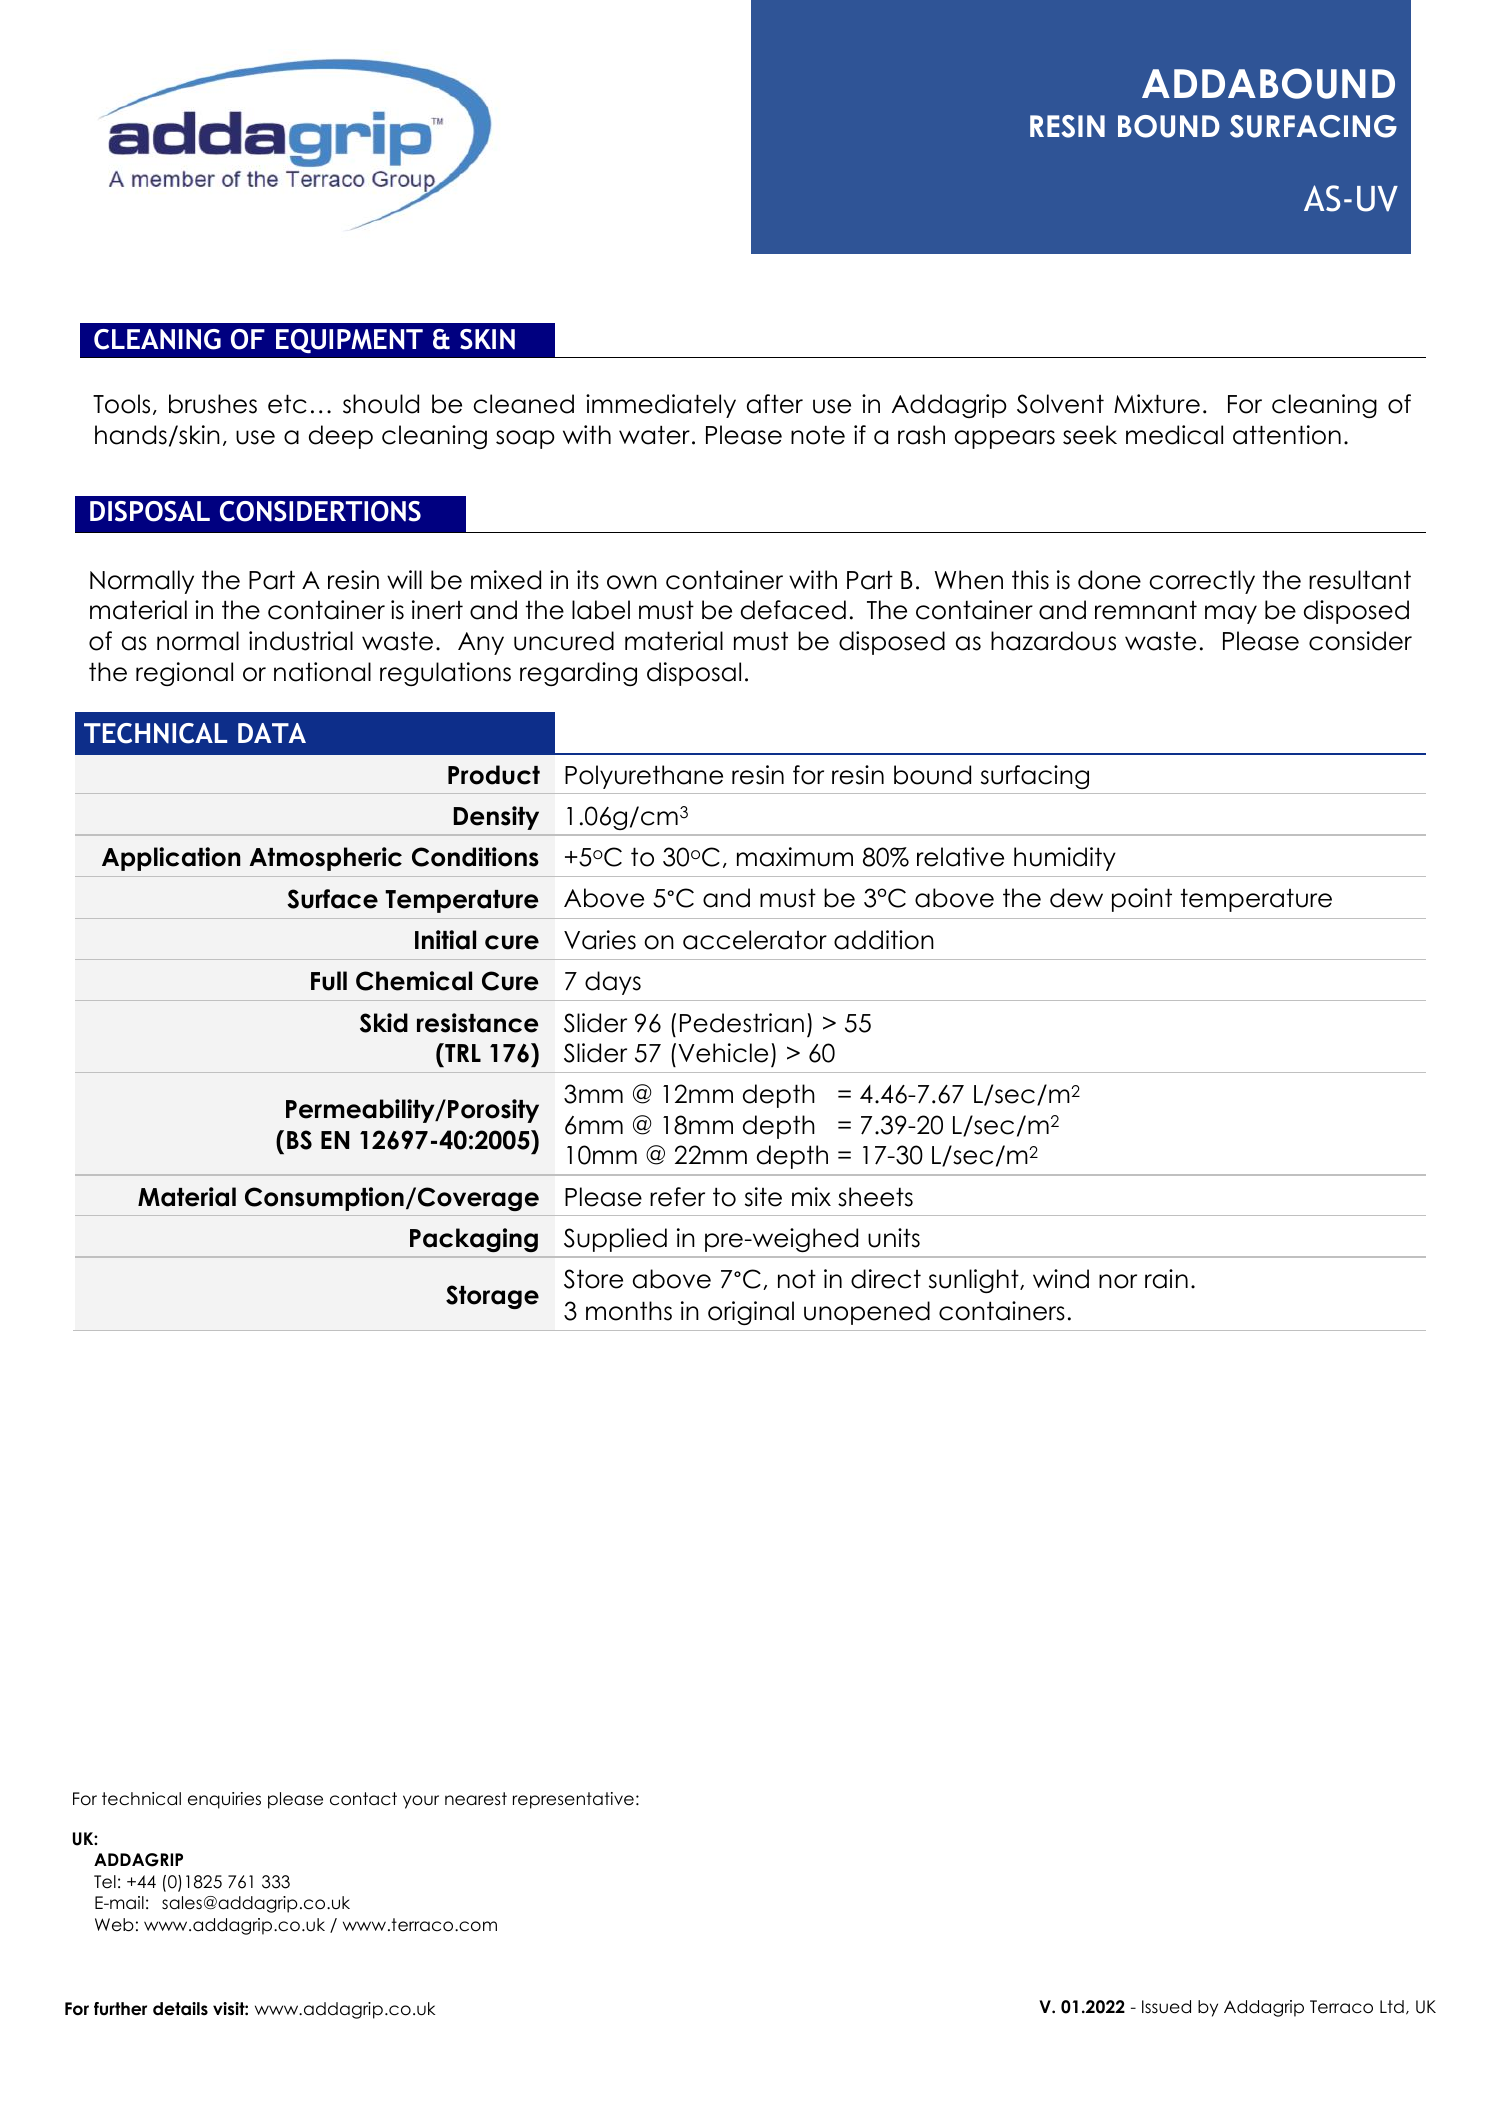  Describe the element at coordinates (287, 404) in the screenshot. I see `etc` at that location.
